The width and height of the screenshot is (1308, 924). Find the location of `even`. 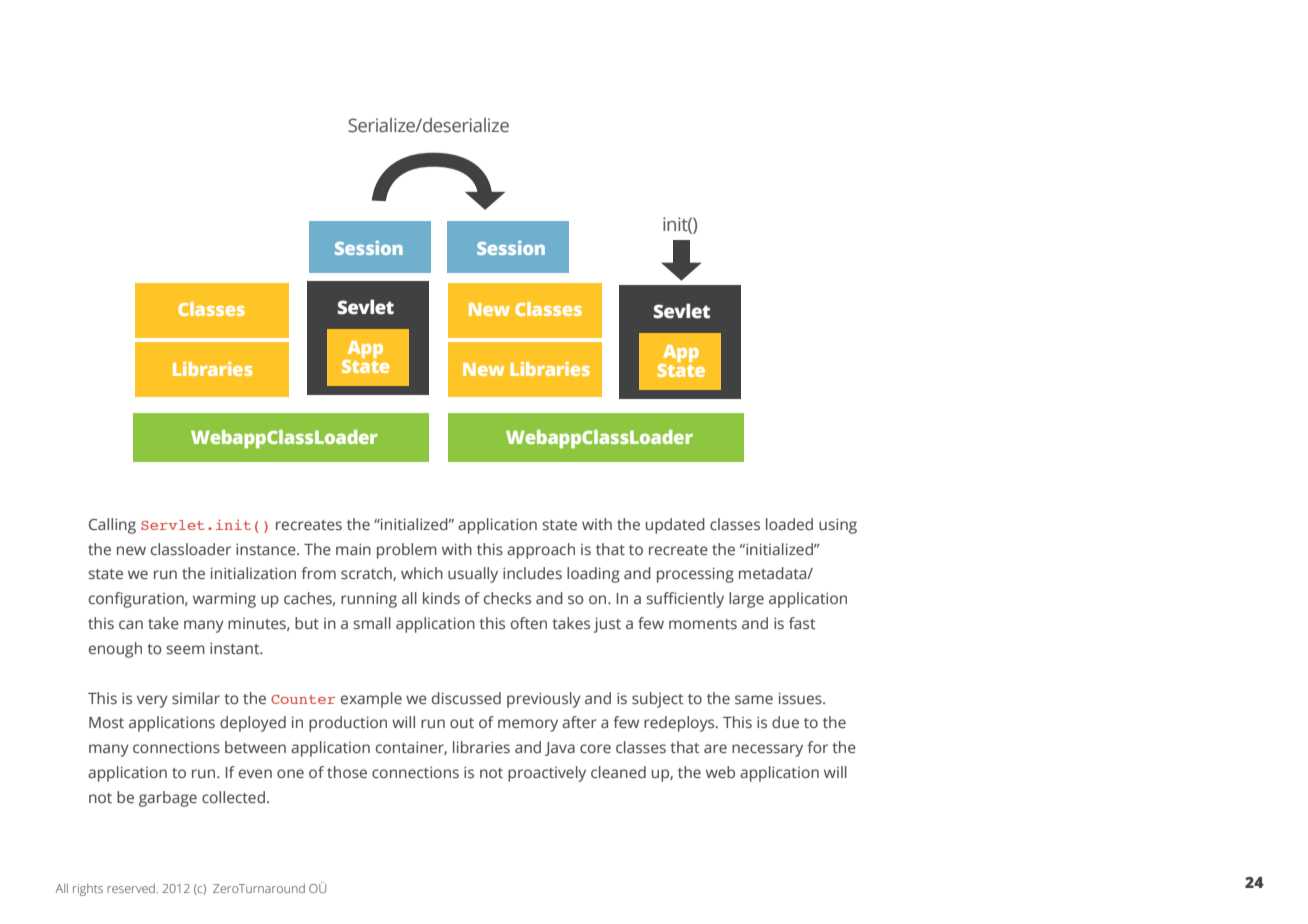

even is located at coordinates (255, 774).
